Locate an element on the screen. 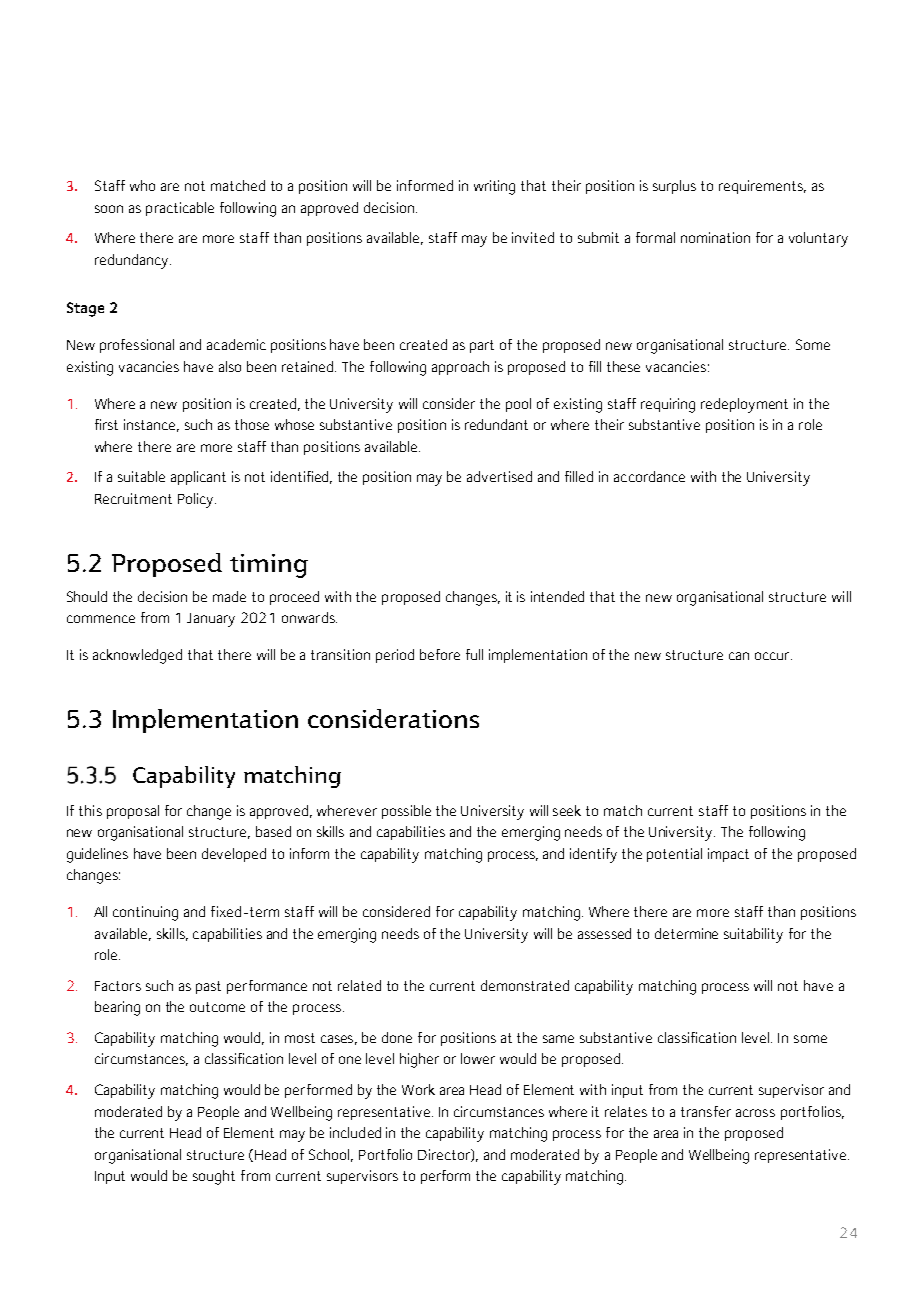 This screenshot has height=1308, width=924. nomination is located at coordinates (715, 237).
